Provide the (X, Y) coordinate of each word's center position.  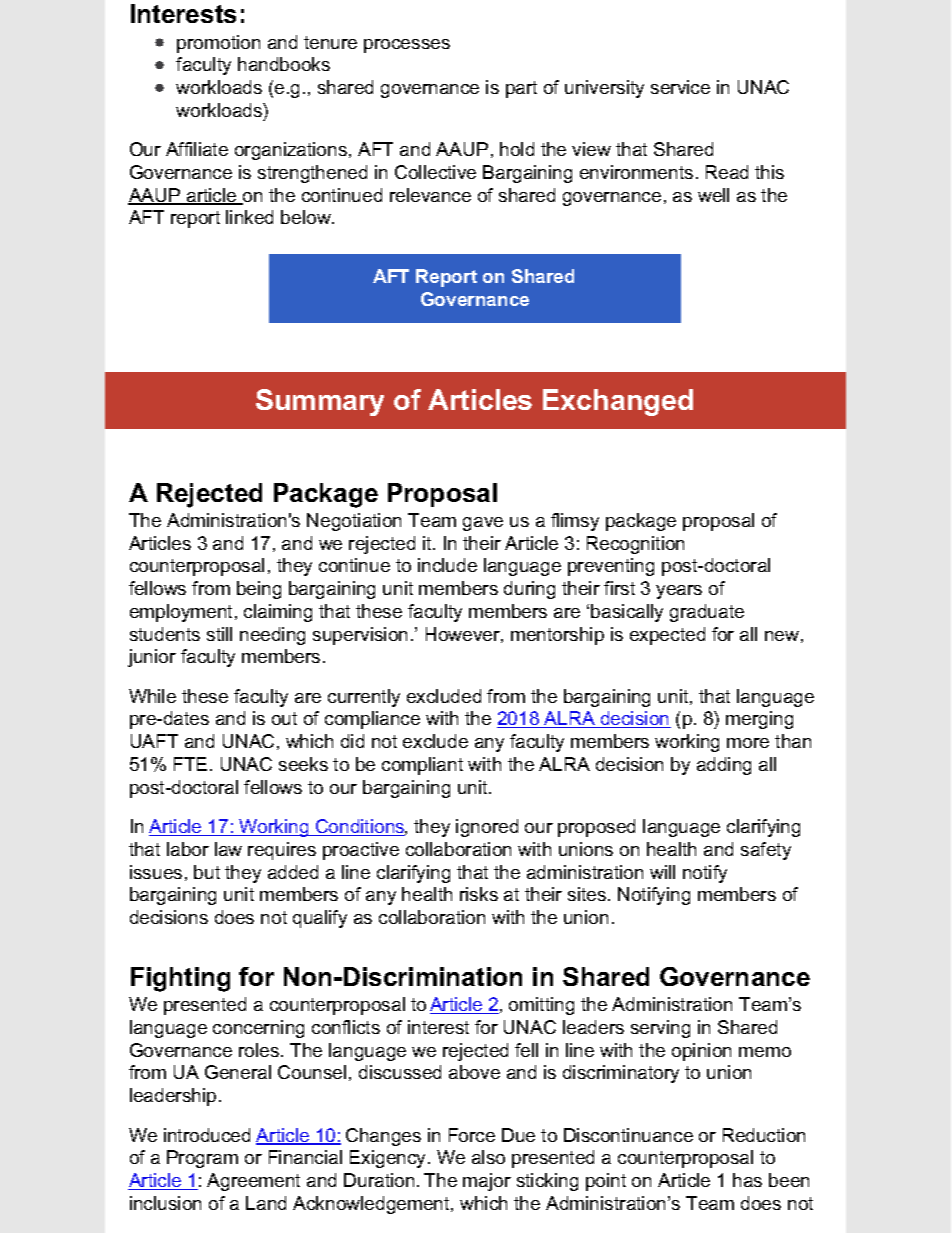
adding (724, 766)
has (747, 1180)
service (680, 87)
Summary (320, 402)
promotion (218, 44)
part (521, 89)
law (228, 849)
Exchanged (618, 402)
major (487, 1182)
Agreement (253, 1182)
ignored (487, 828)
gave (483, 524)
